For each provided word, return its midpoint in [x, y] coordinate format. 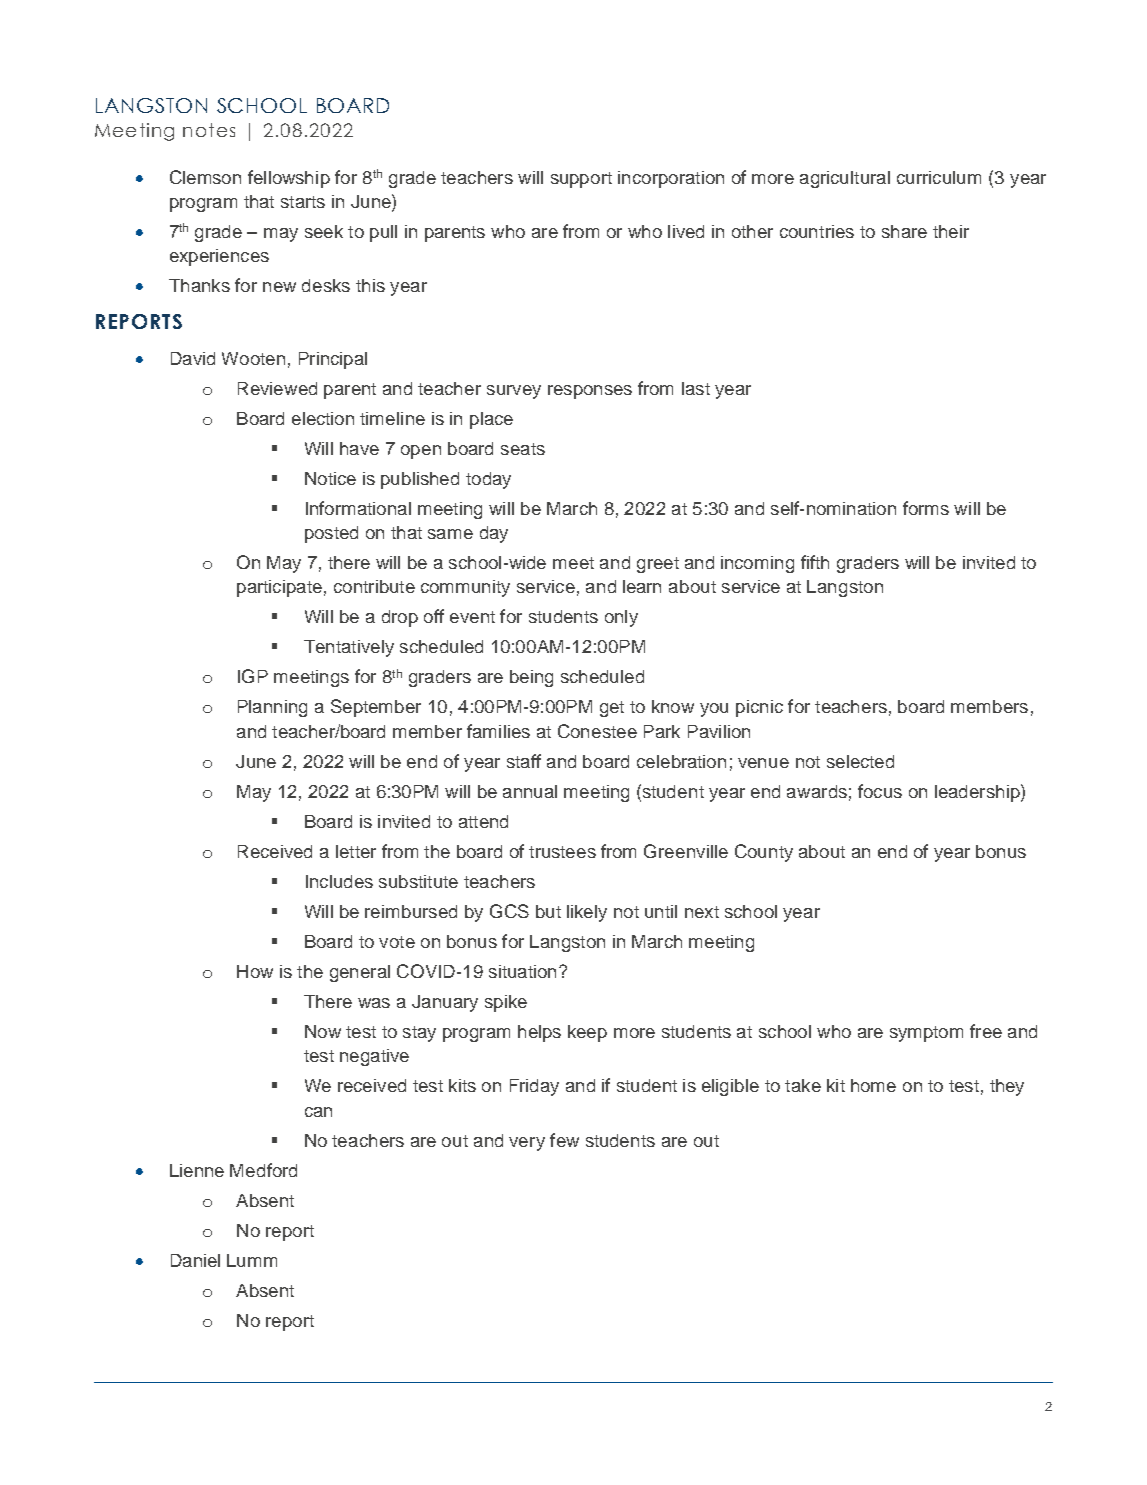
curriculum [939, 177]
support [581, 180]
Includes [339, 881]
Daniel [195, 1260]
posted [331, 534]
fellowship [289, 179]
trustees [562, 852]
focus [880, 791]
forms [926, 508]
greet [658, 565]
